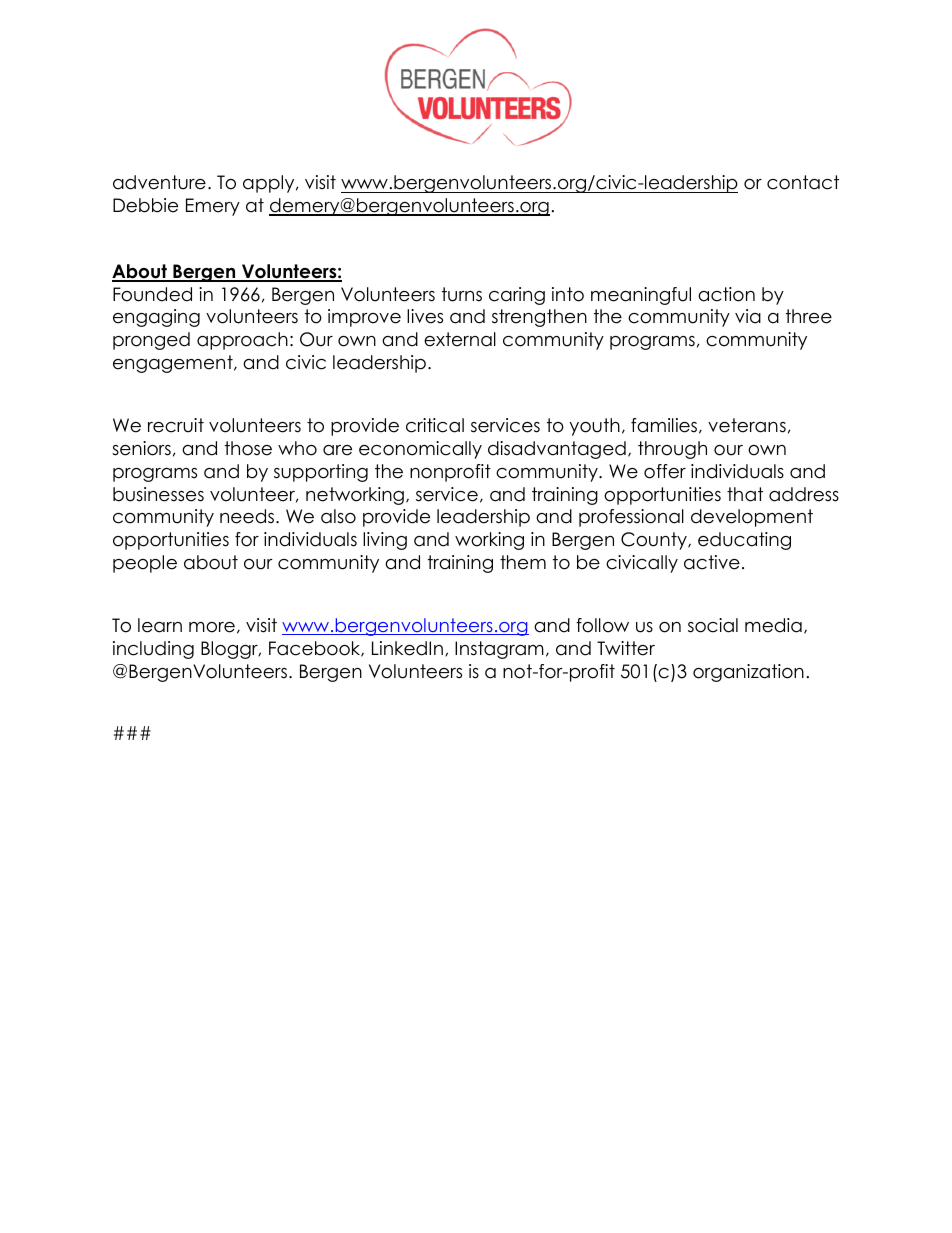 Image resolution: width=952 pixels, height=1233 pixels. What do you see at coordinates (420, 450) in the page?
I see `economically` at bounding box center [420, 450].
